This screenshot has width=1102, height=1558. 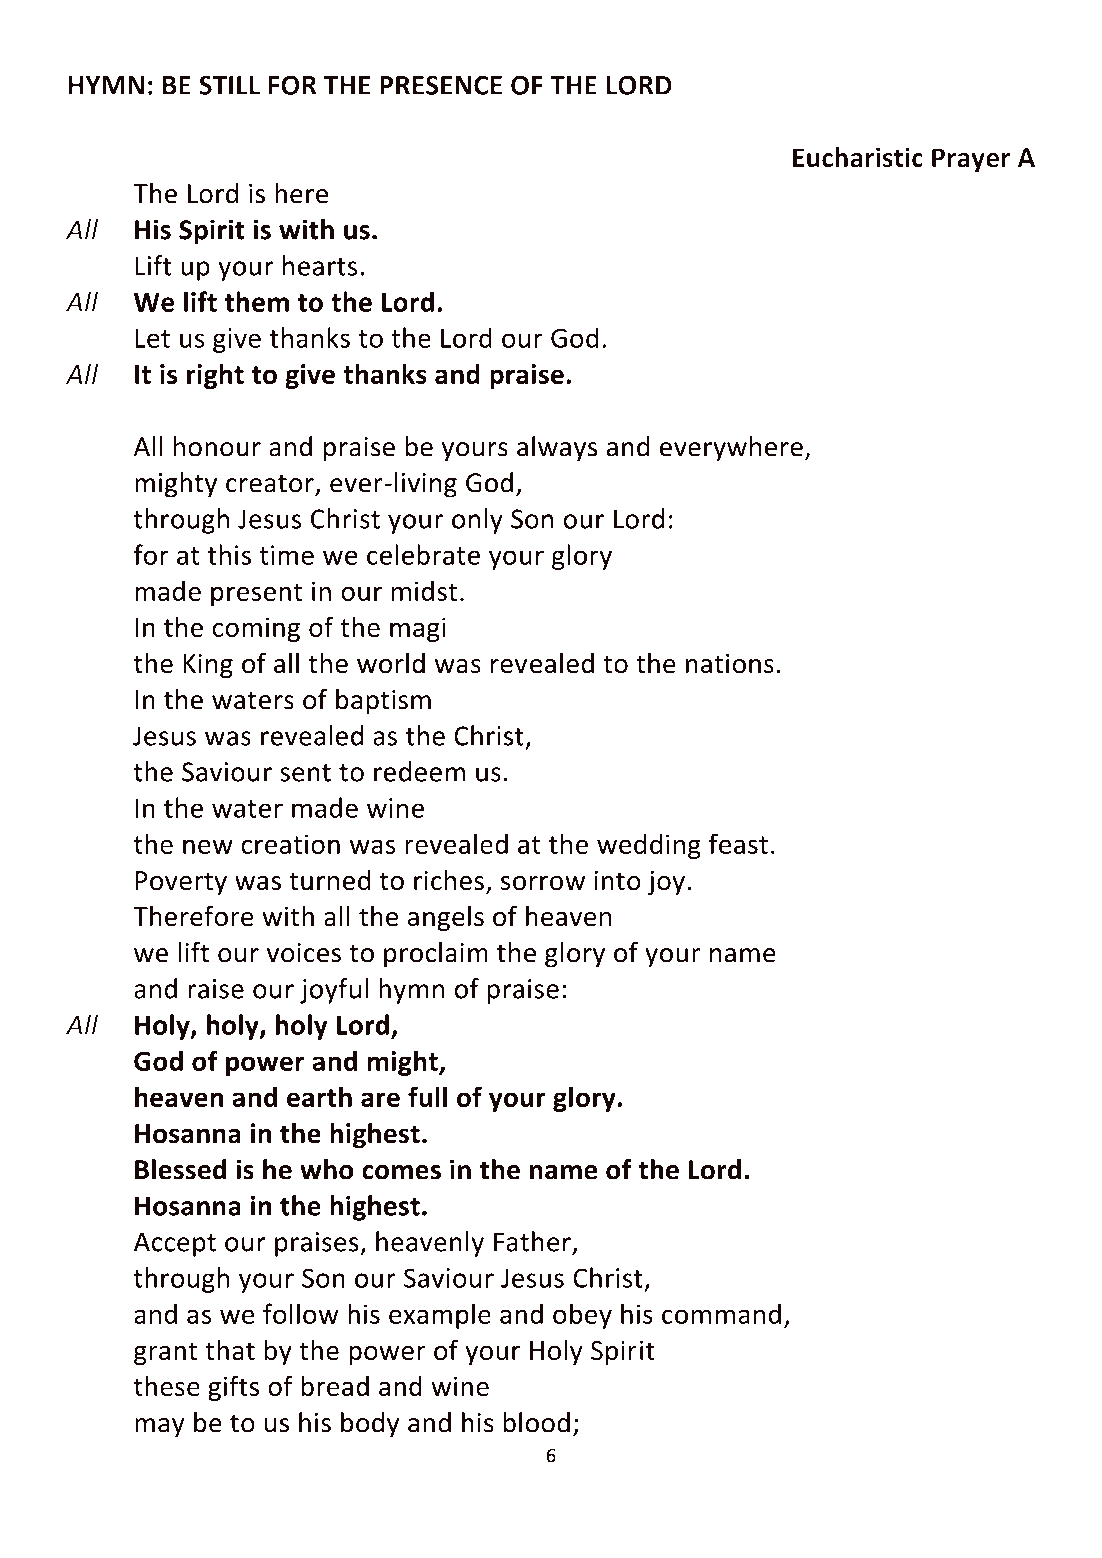 I want to click on voices, so click(x=304, y=953).
